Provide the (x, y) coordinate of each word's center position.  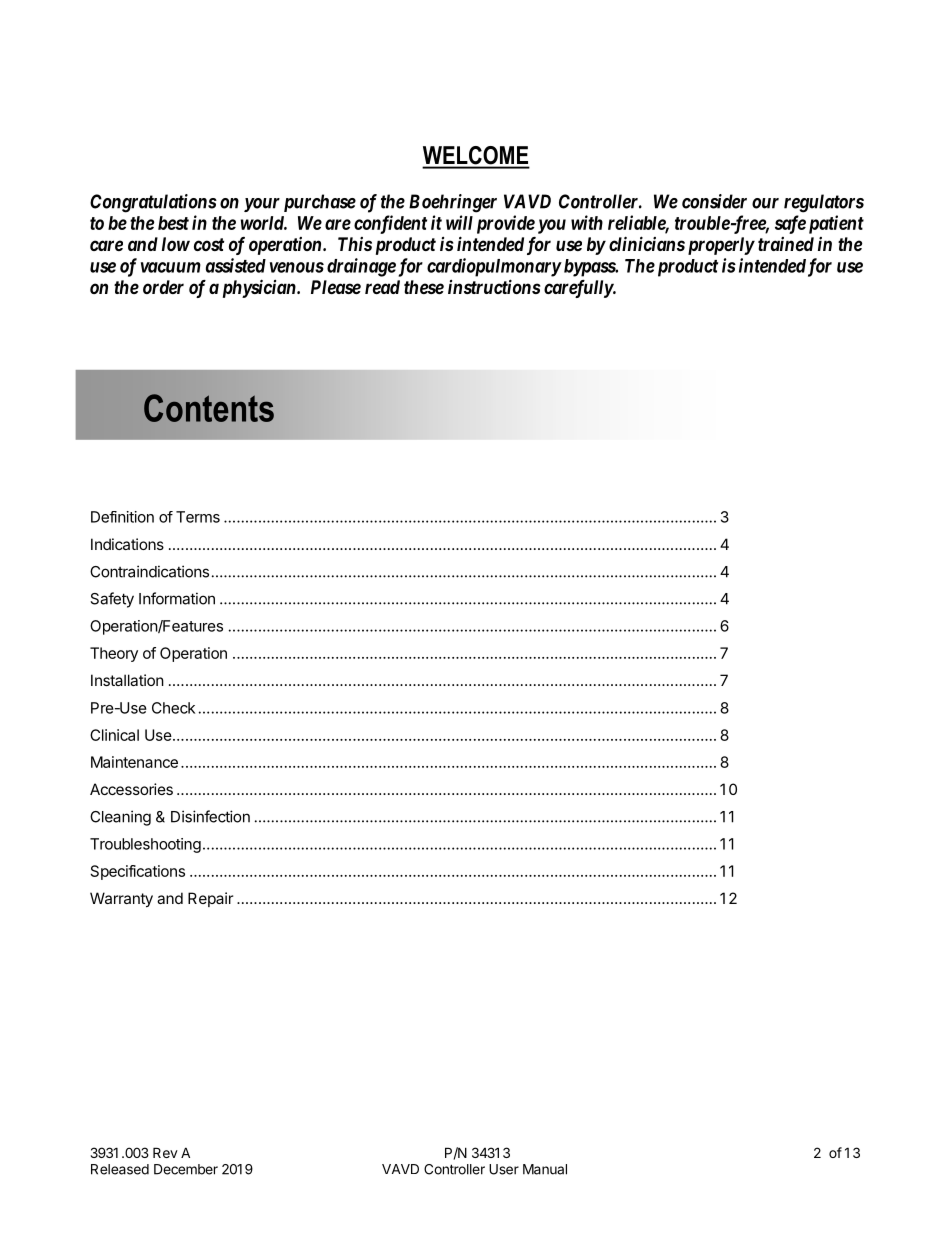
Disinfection (210, 816)
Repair (210, 899)
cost (209, 244)
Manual (545, 1169)
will (459, 222)
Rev (165, 1152)
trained (786, 244)
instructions (494, 286)
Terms (198, 517)
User (504, 1169)
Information (177, 598)
